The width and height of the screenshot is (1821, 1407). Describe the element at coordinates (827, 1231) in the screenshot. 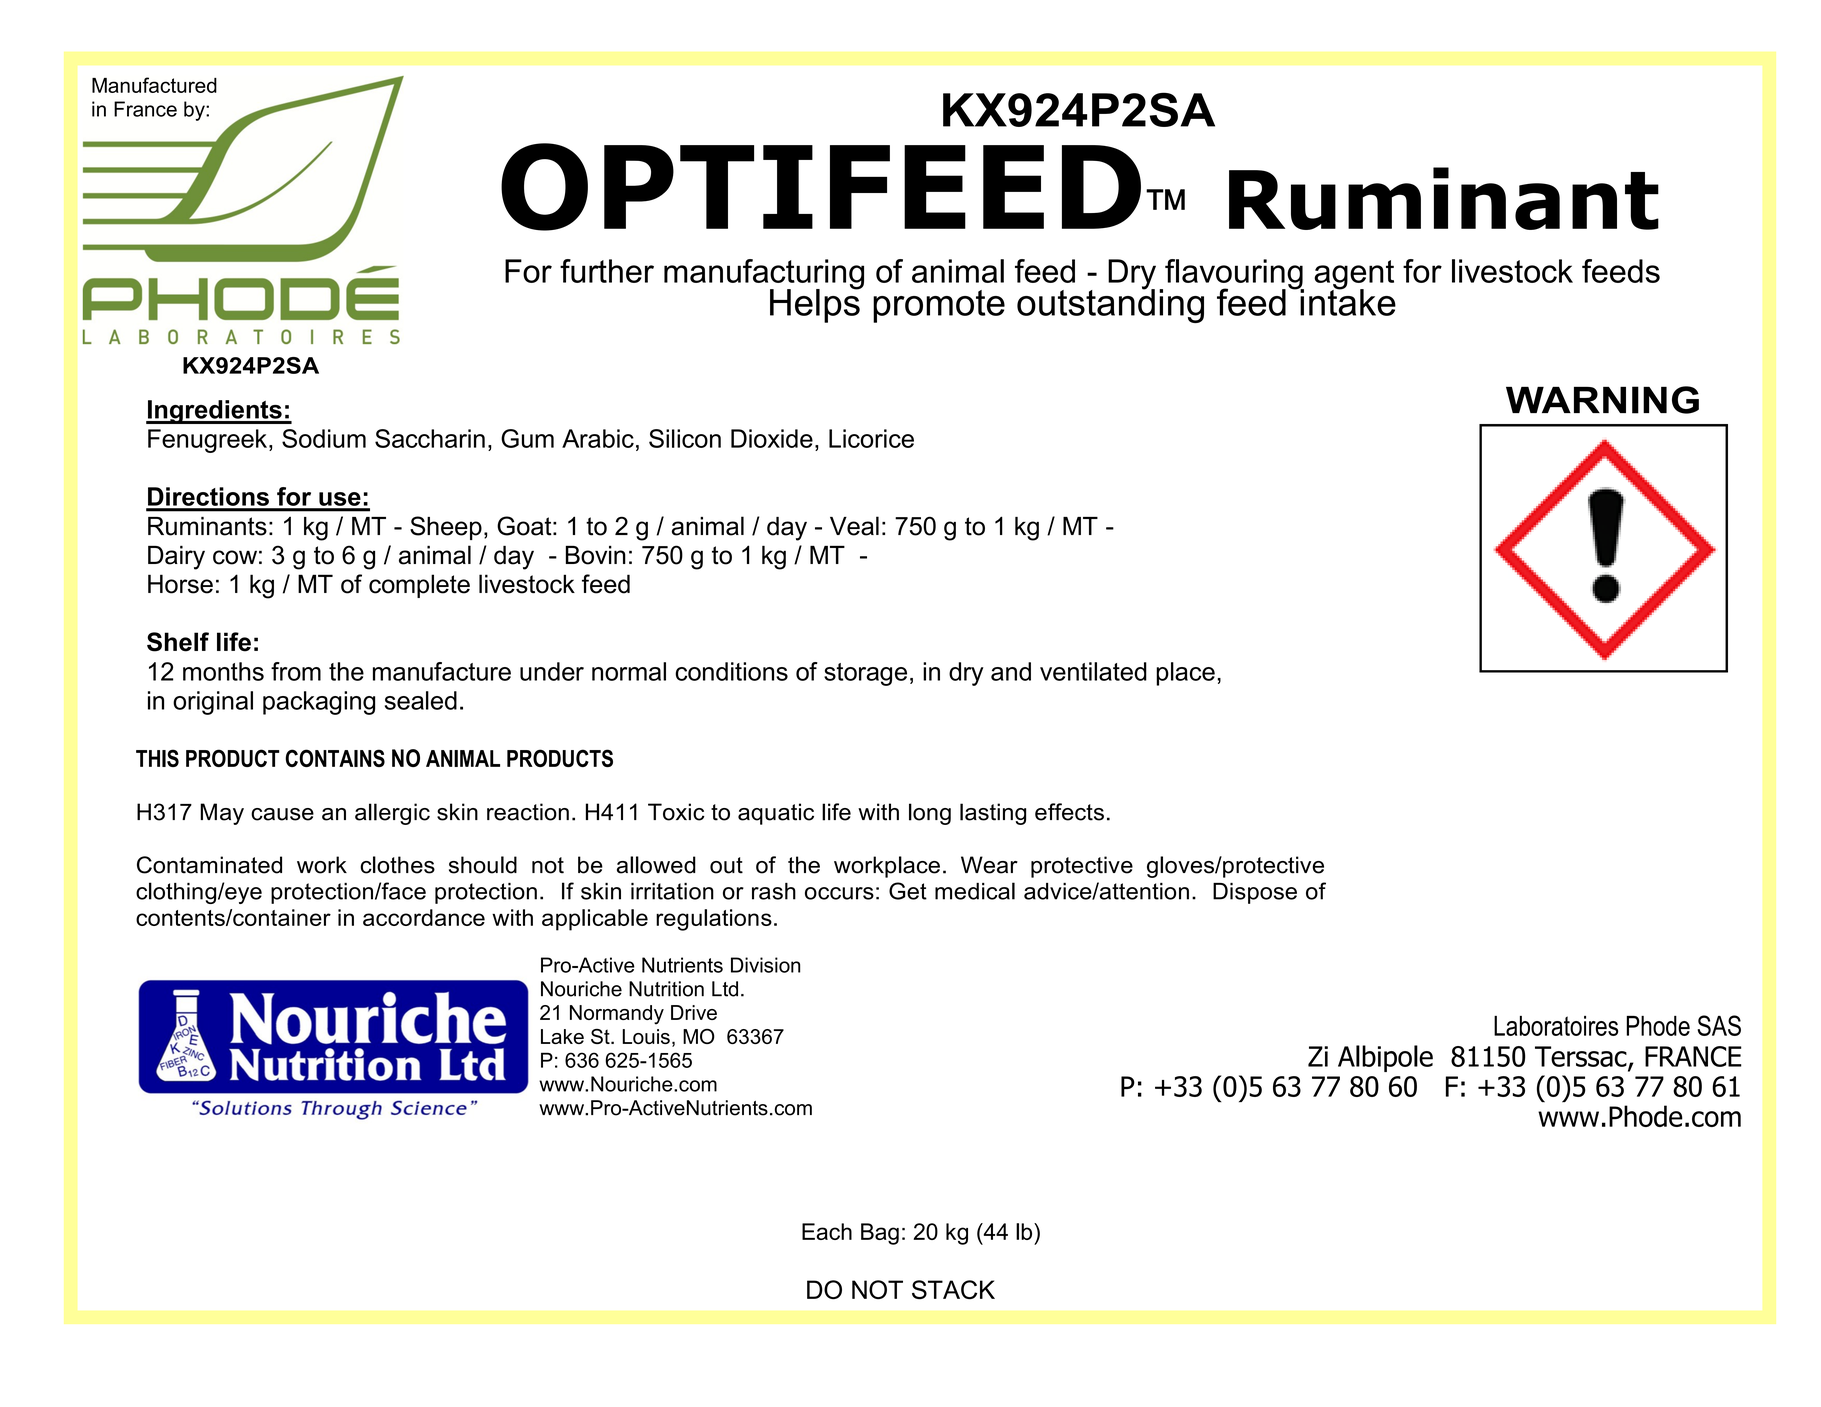

I see `Each` at that location.
